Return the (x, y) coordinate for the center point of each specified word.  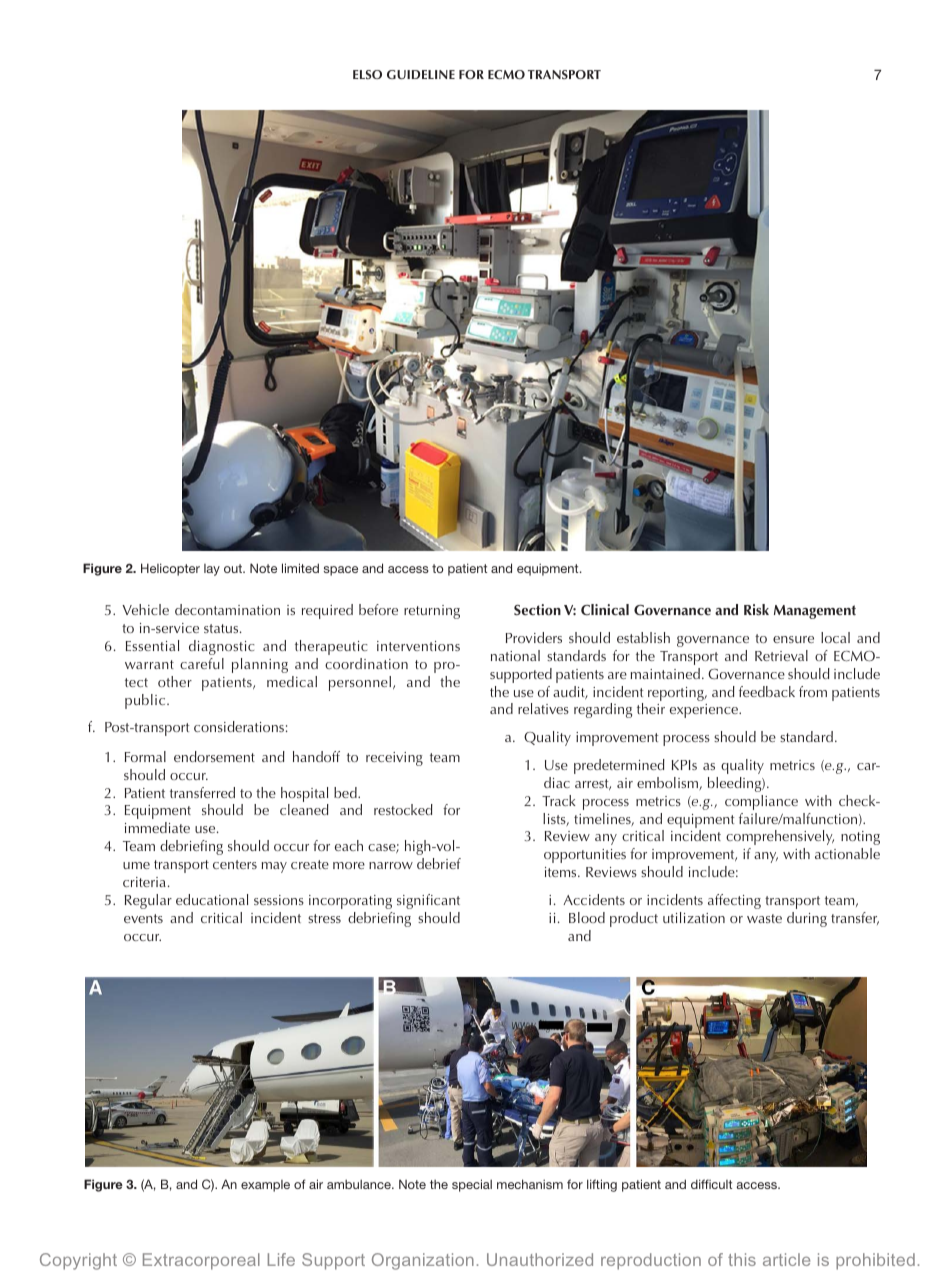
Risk (756, 610)
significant (428, 901)
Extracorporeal (201, 1261)
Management (815, 612)
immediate (157, 827)
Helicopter (170, 569)
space (341, 571)
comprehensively (780, 837)
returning (432, 612)
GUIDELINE (421, 74)
